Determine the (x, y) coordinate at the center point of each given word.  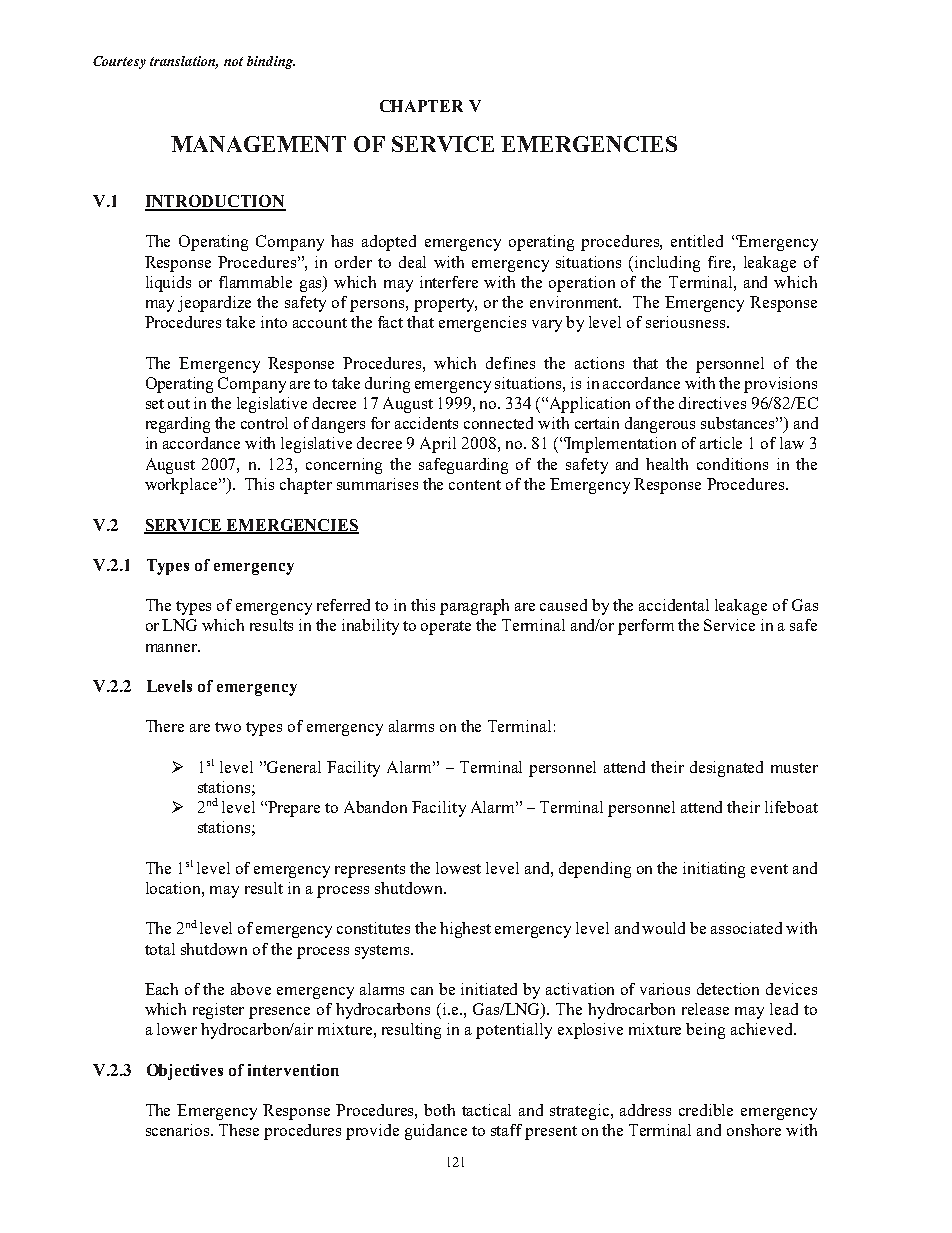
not (233, 61)
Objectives (185, 1072)
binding (271, 62)
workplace (182, 486)
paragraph (474, 607)
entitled (697, 241)
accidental (674, 605)
